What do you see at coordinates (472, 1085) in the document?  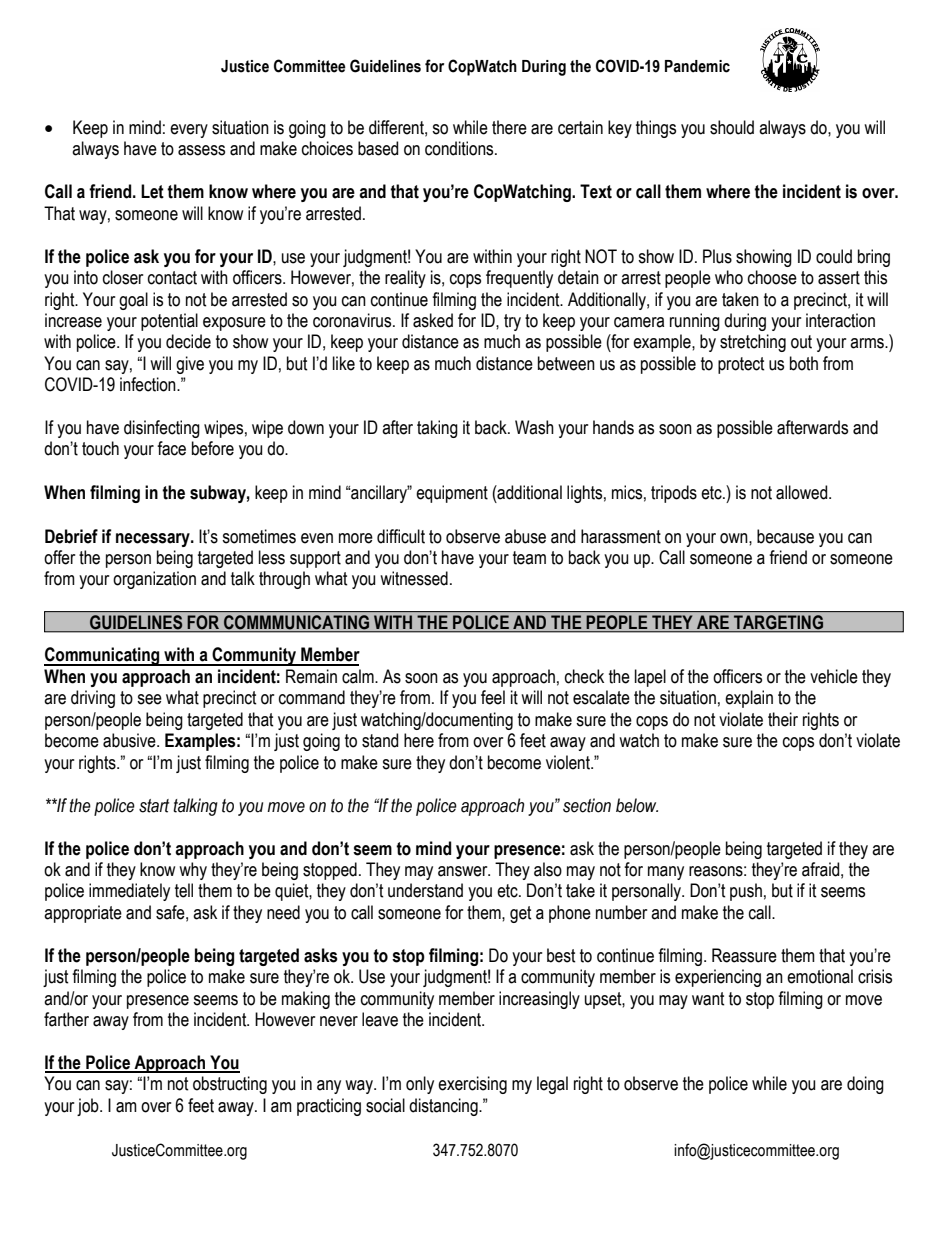 I see `exercising` at bounding box center [472, 1085].
